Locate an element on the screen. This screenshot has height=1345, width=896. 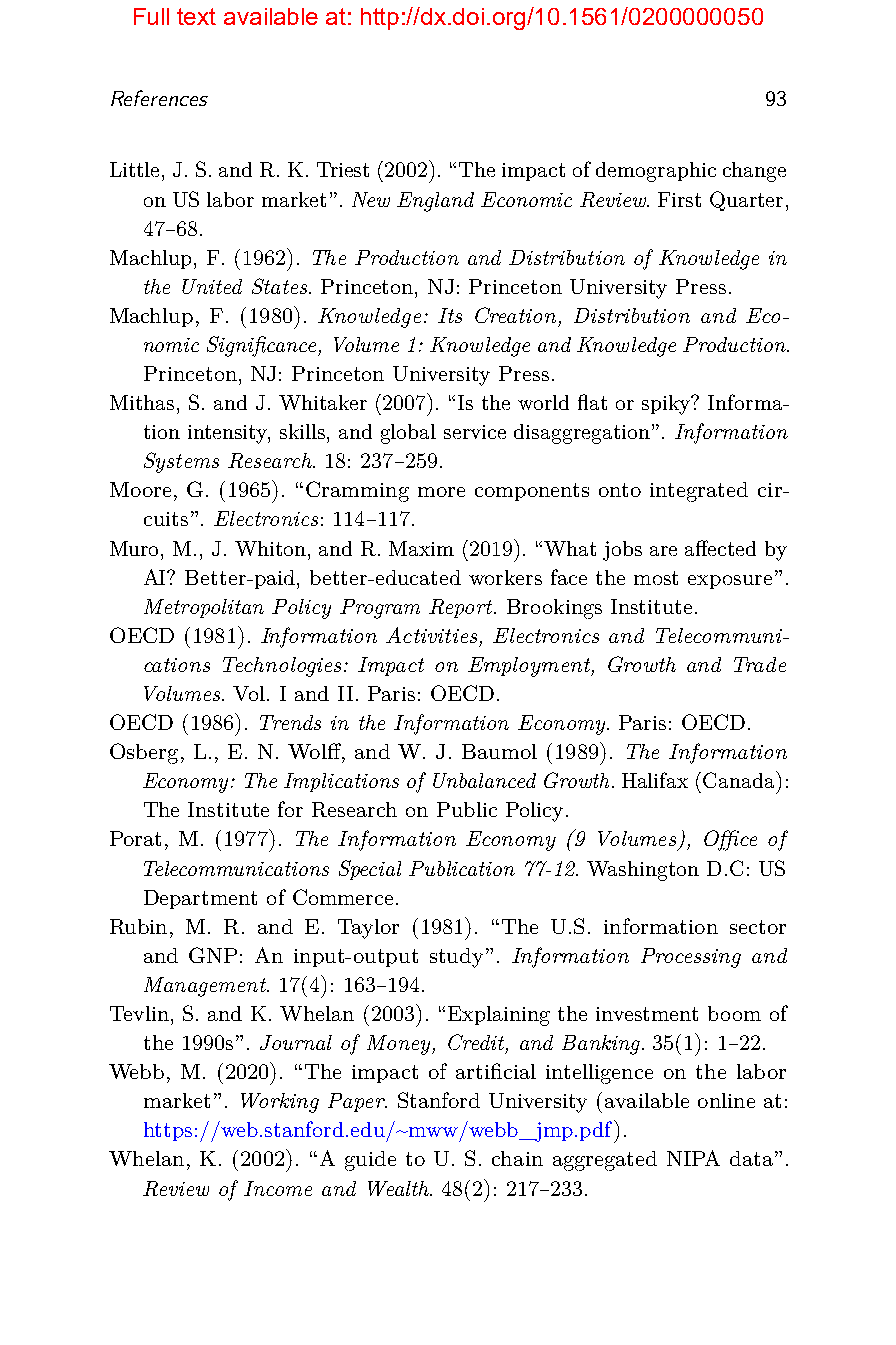
Baumol is located at coordinates (499, 751).
